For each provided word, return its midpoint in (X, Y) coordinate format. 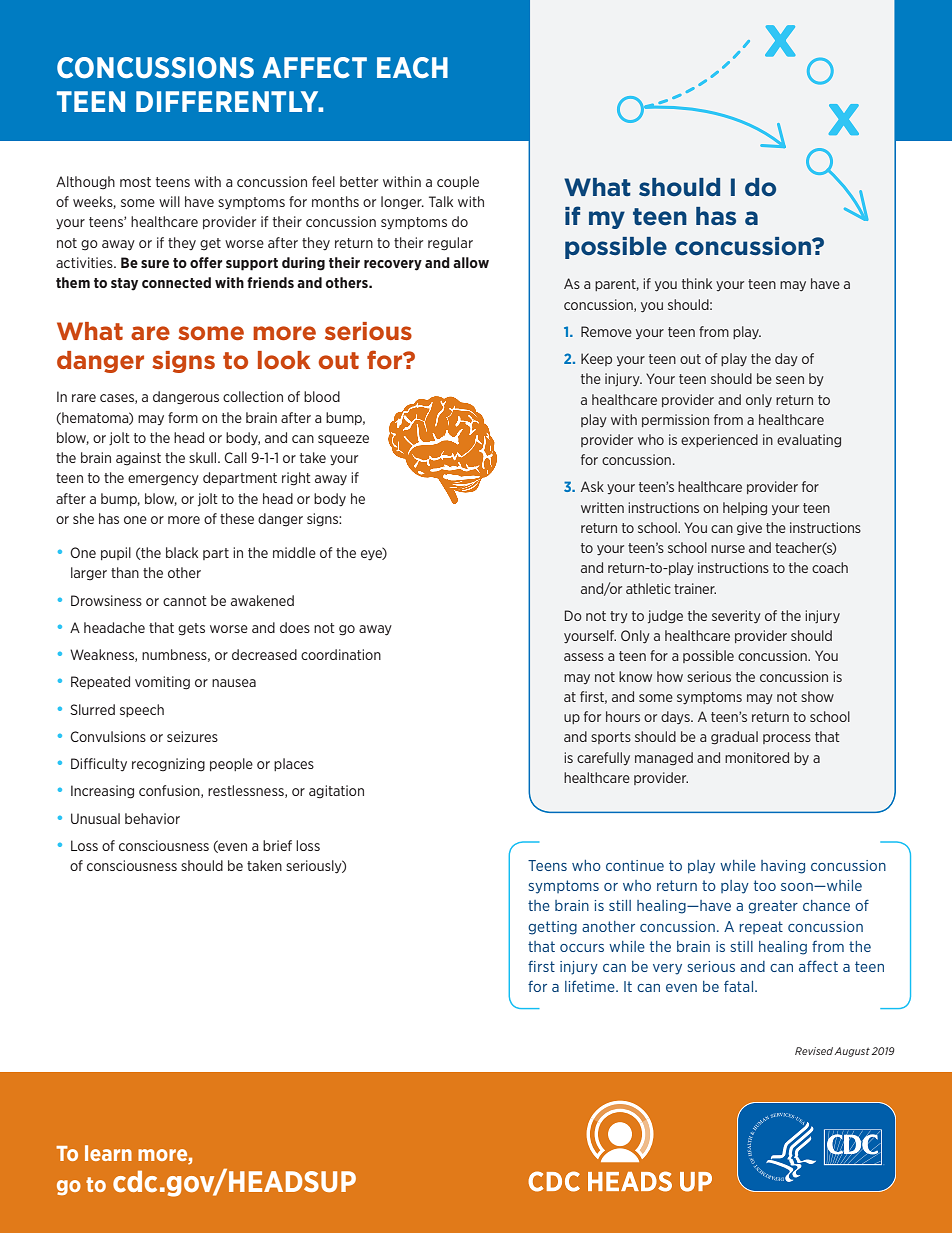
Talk (441, 201)
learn (108, 1153)
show (817, 696)
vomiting (162, 683)
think (697, 283)
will (169, 201)
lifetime (591, 986)
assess (584, 657)
